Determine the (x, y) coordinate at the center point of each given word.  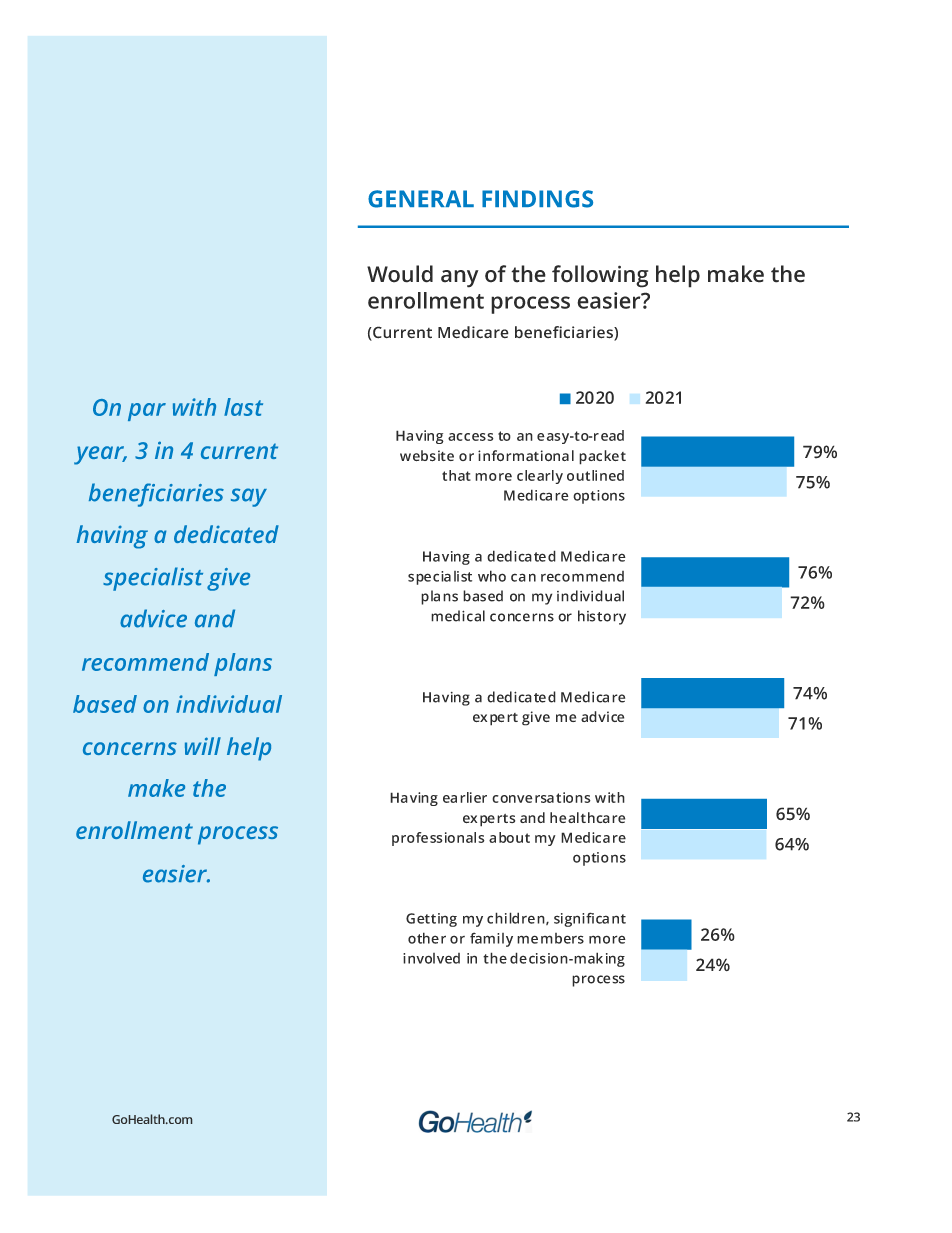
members (550, 938)
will (203, 746)
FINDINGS (537, 199)
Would (400, 274)
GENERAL (421, 199)
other (427, 938)
